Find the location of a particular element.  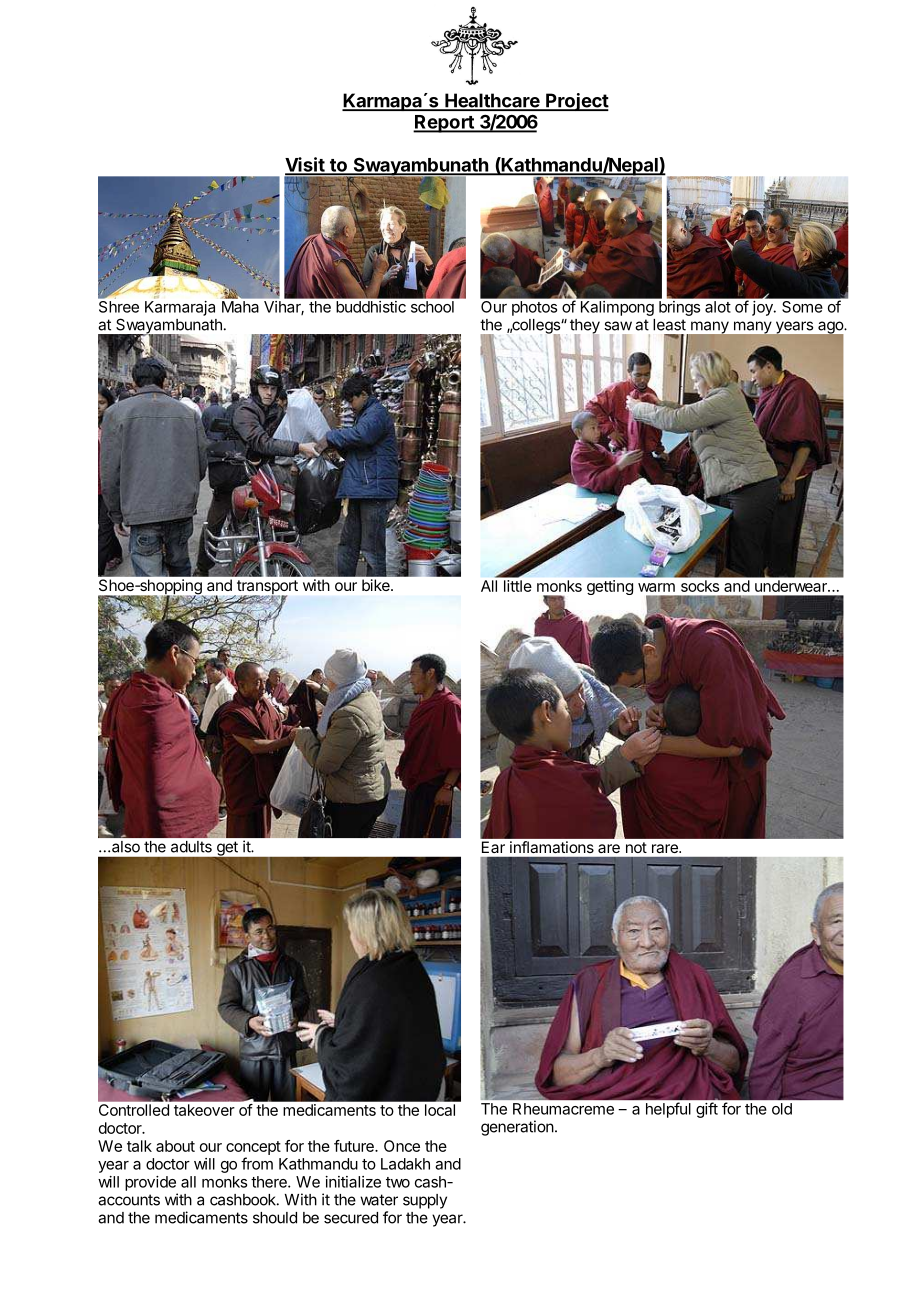

provide is located at coordinates (150, 1183).
